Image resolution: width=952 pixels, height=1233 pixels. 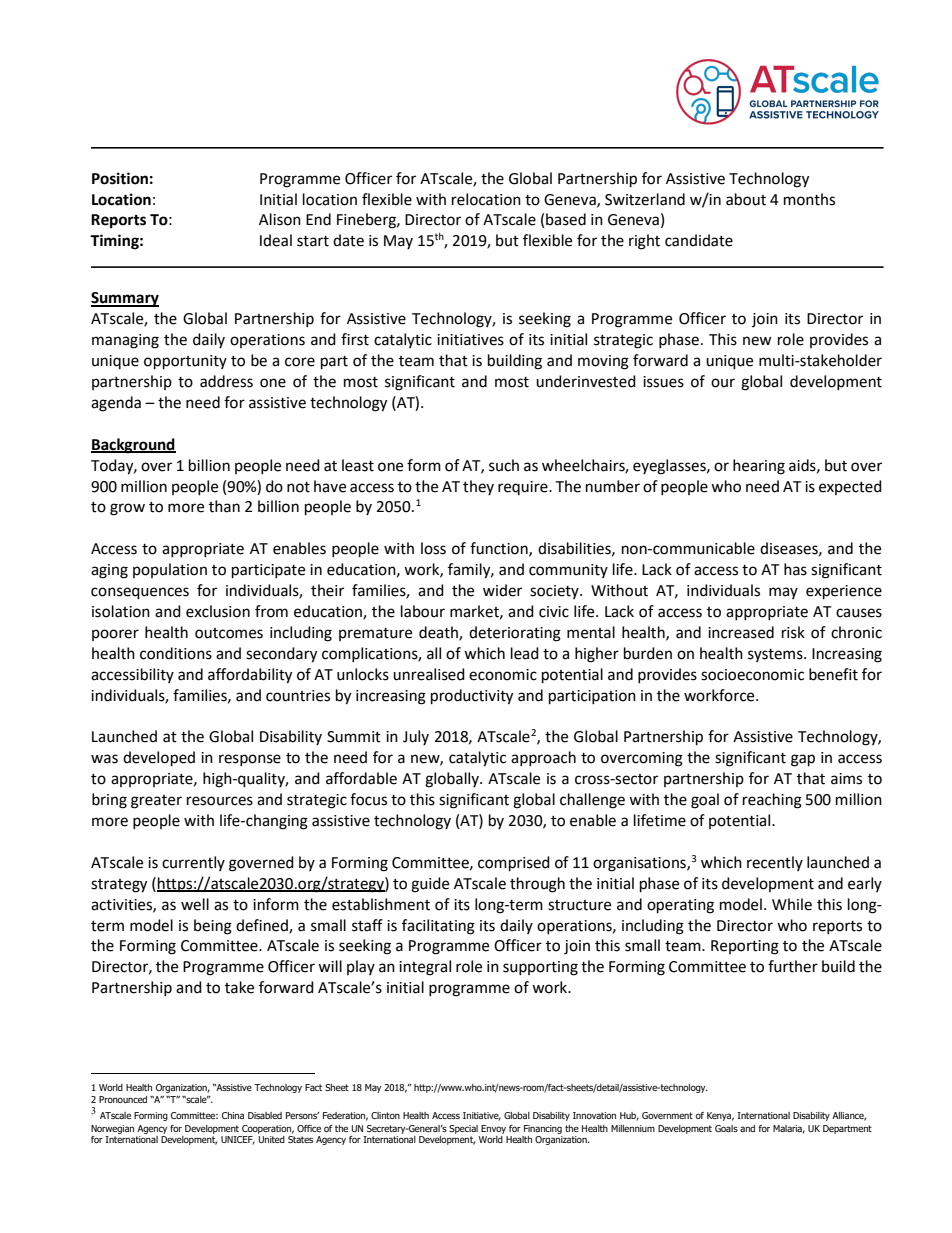 I want to click on productivity, so click(x=472, y=697).
